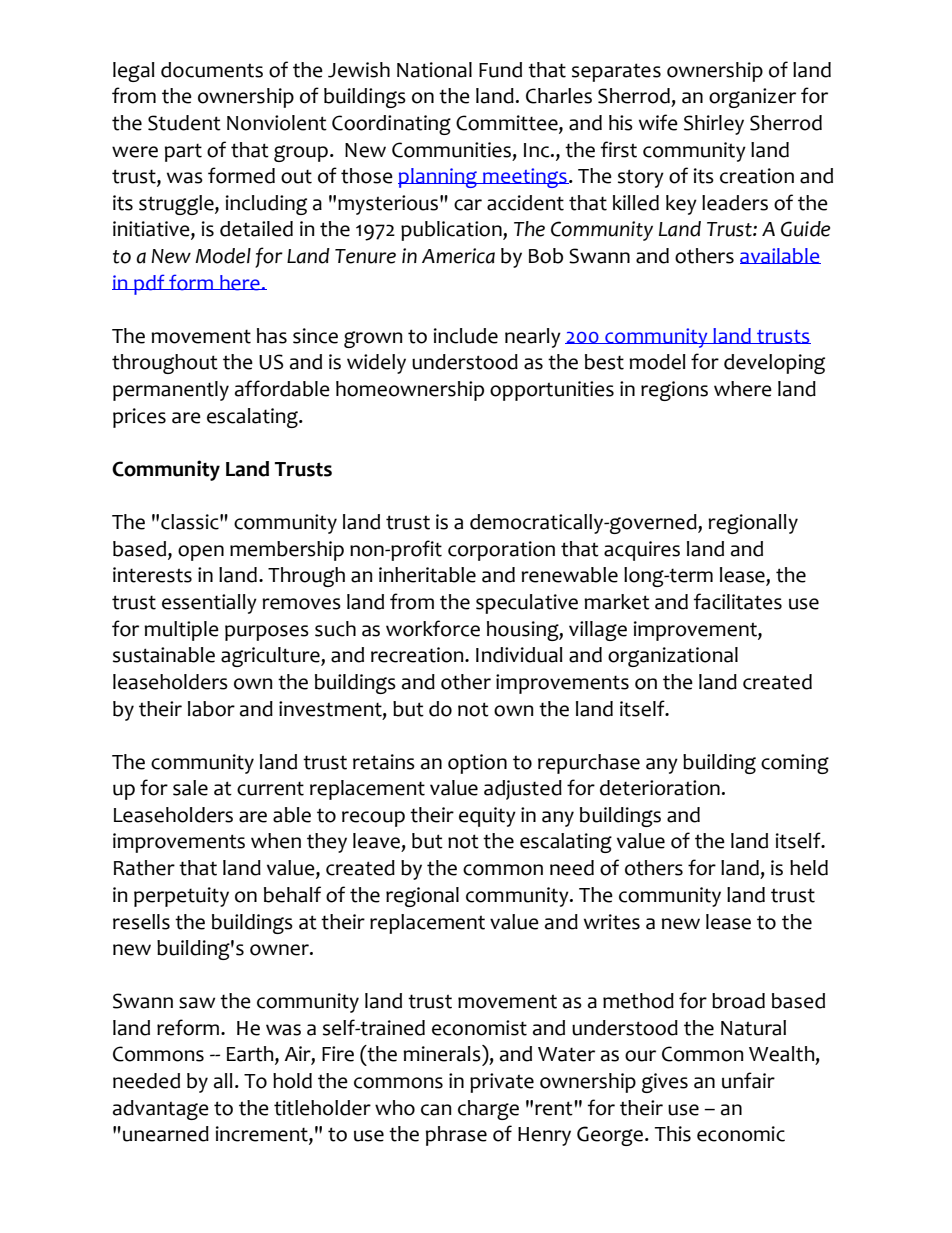 Image resolution: width=952 pixels, height=1233 pixels. What do you see at coordinates (181, 897) in the screenshot?
I see `perpetuity` at bounding box center [181, 897].
